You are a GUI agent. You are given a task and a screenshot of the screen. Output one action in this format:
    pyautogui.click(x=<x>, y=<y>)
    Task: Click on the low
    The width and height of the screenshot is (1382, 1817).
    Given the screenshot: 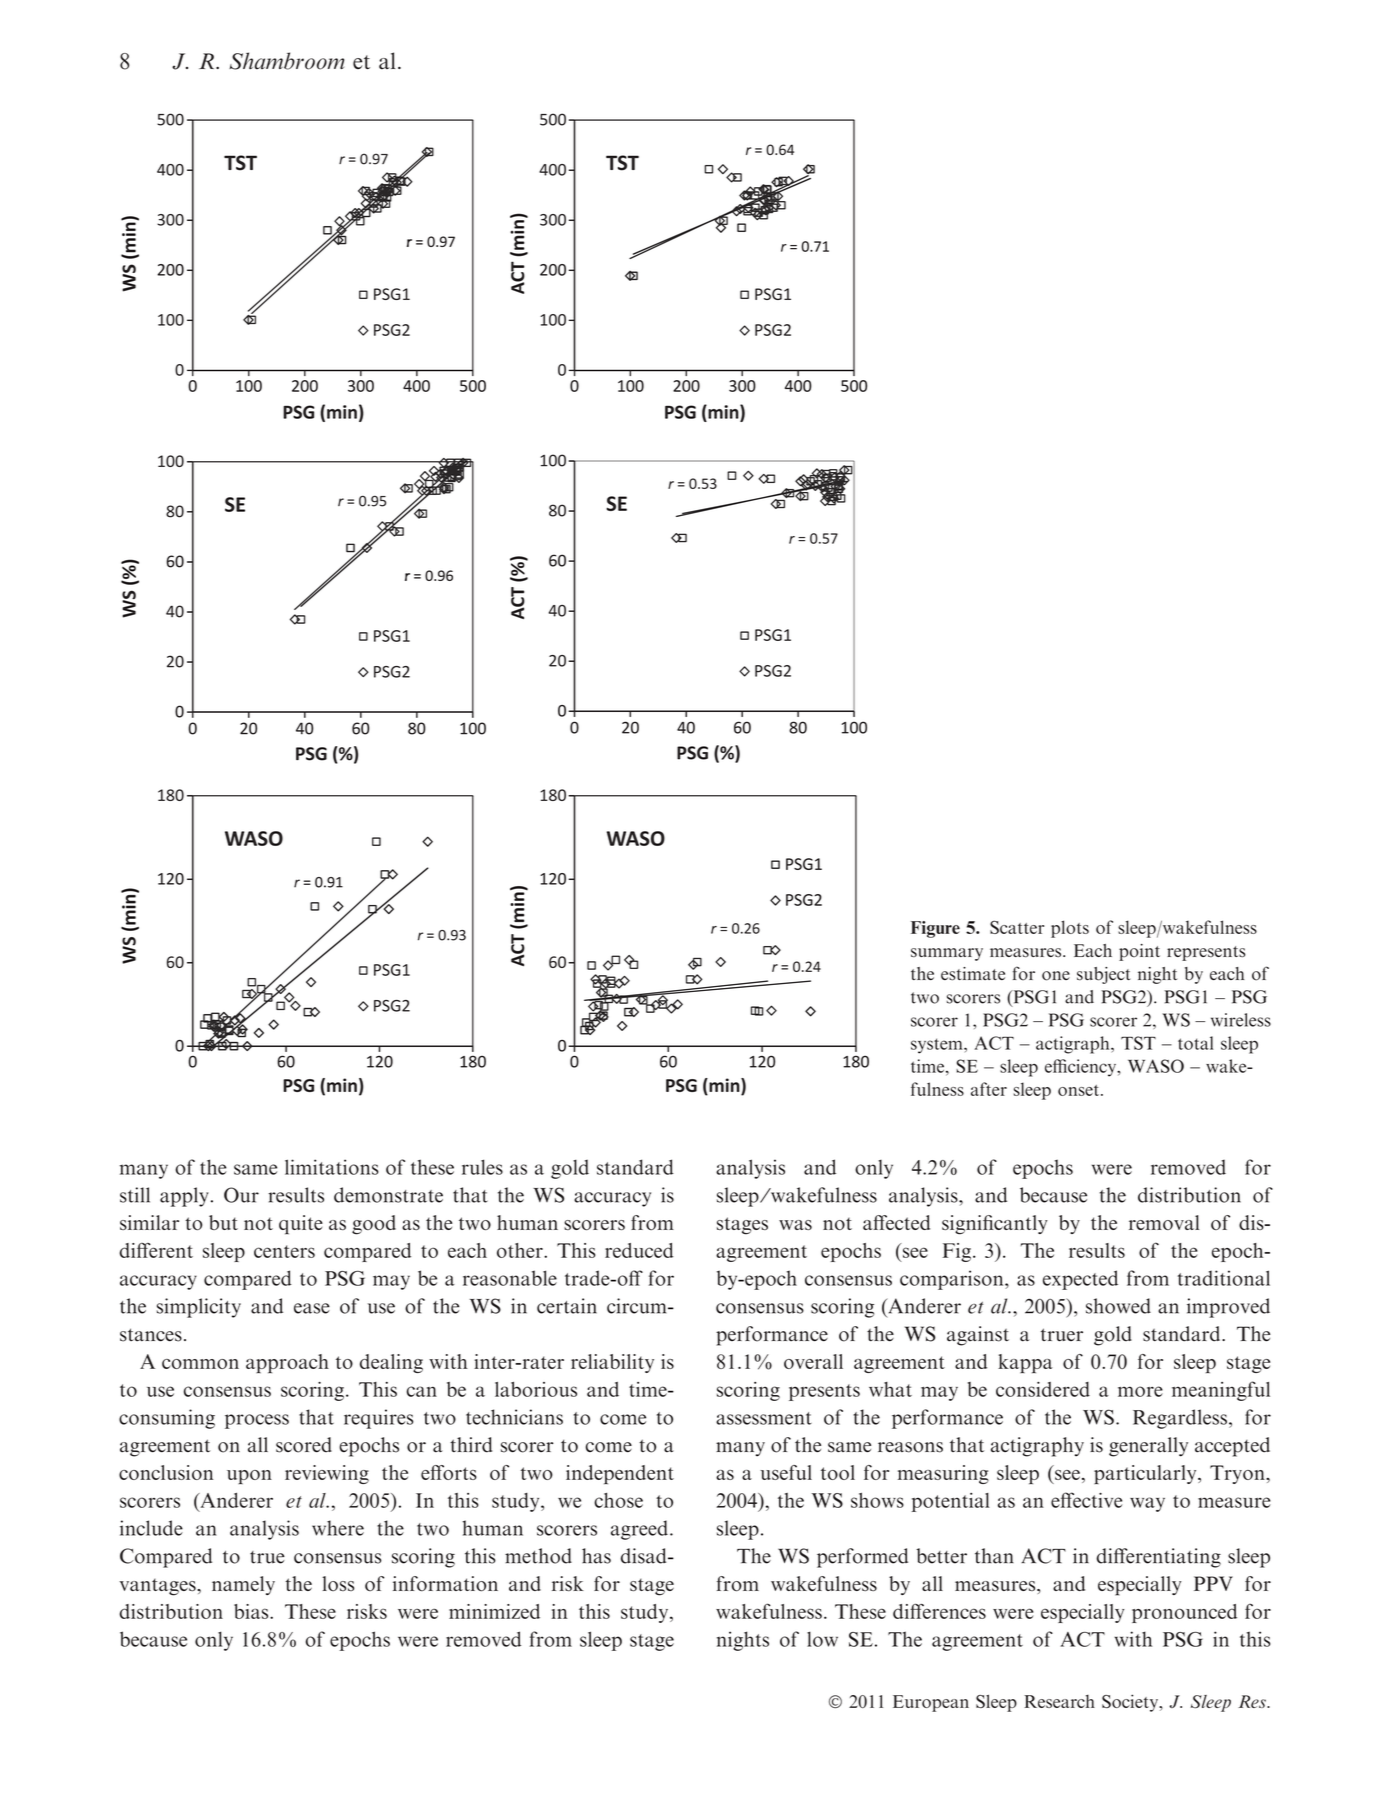 What is the action you would take?
    pyautogui.click(x=822, y=1639)
